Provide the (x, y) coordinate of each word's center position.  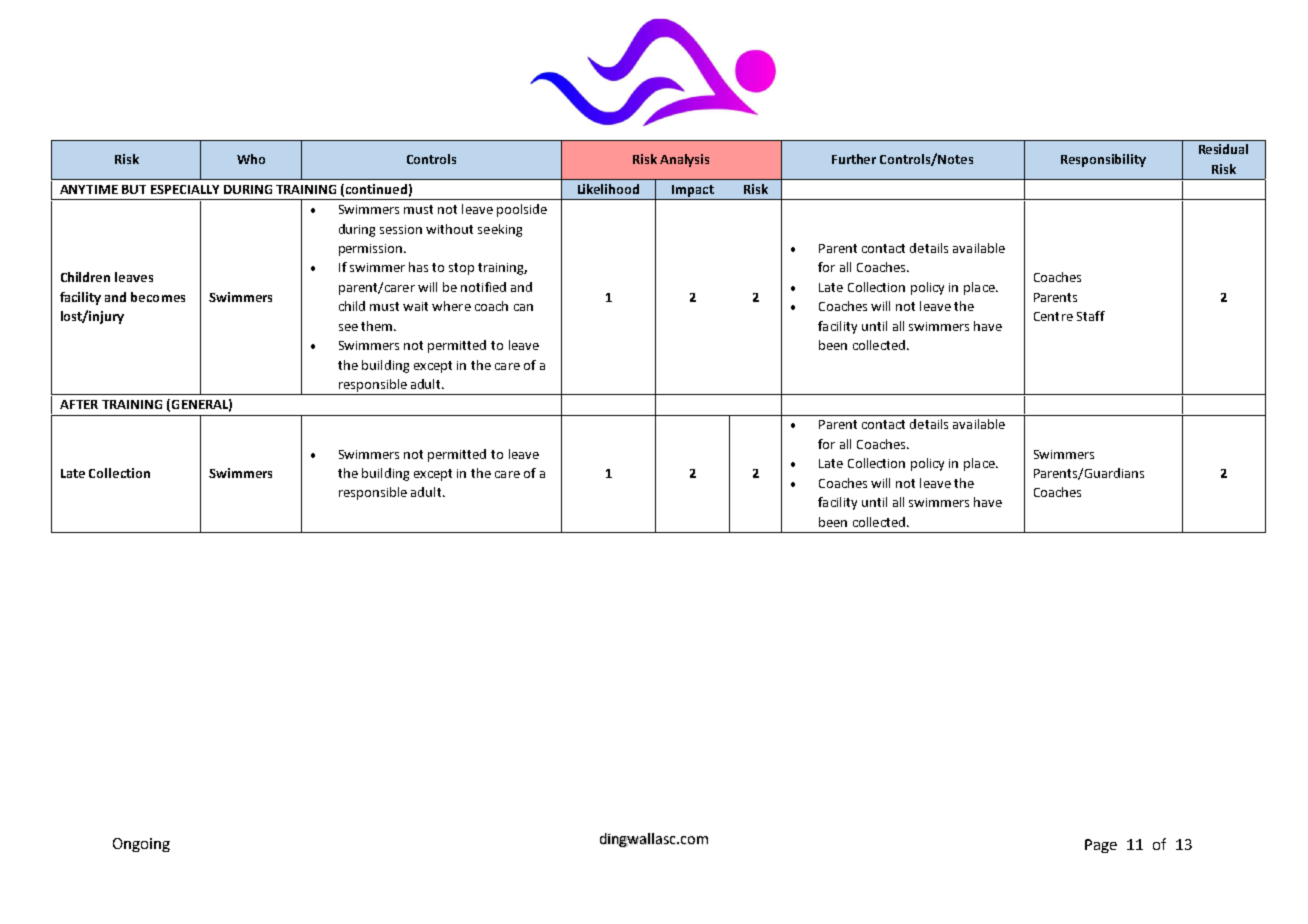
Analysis (684, 160)
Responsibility (1103, 160)
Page (1101, 846)
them (378, 326)
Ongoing (141, 845)
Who (251, 159)
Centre (1053, 316)
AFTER (79, 404)
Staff (1091, 316)
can (523, 307)
